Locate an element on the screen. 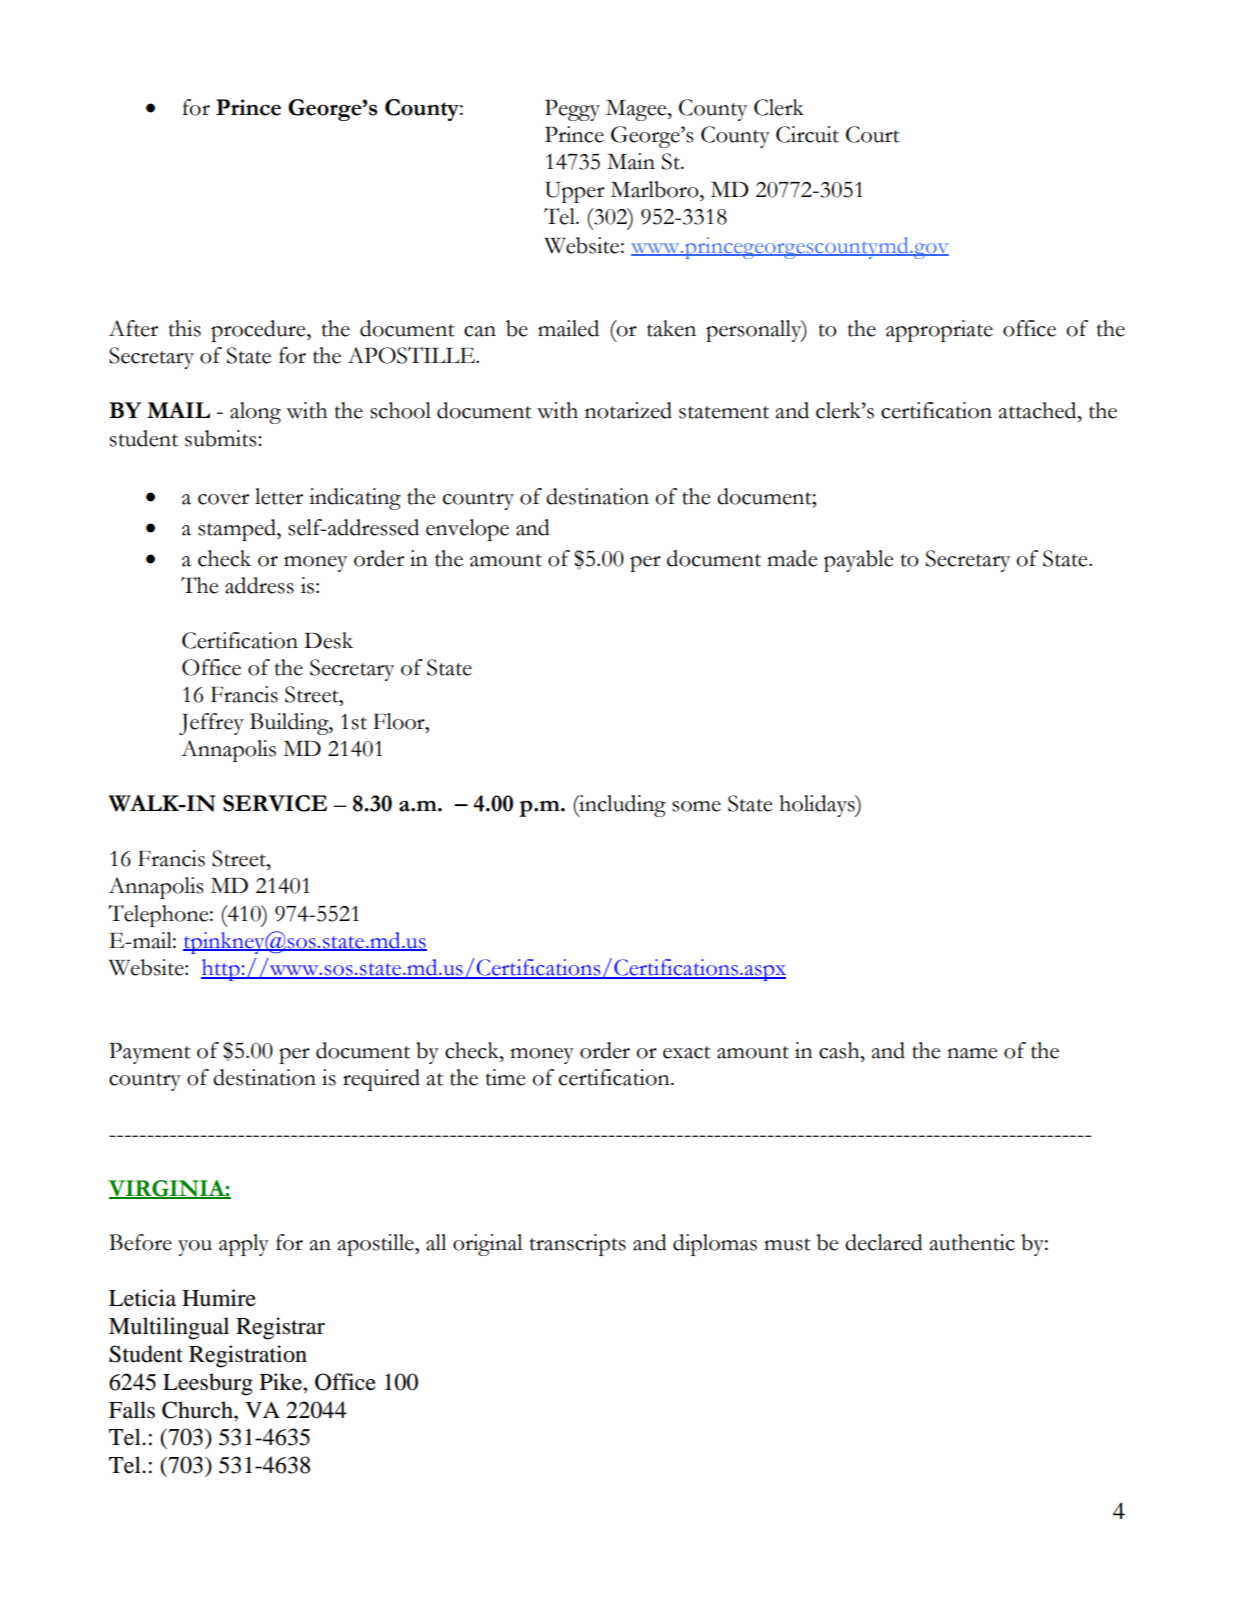 The width and height of the screenshot is (1234, 1597). Registration is located at coordinates (248, 1356).
